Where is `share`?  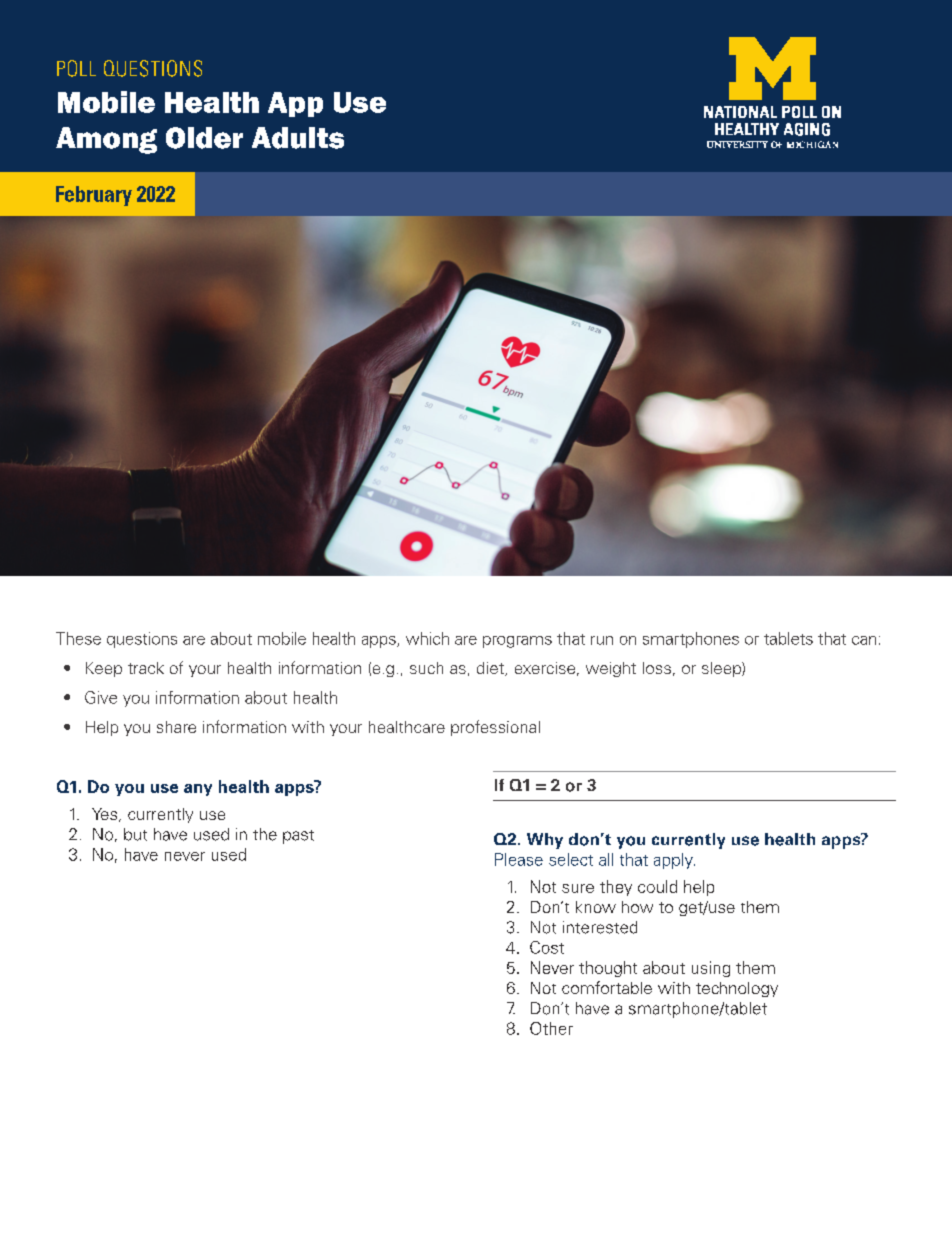
share is located at coordinates (176, 727).
